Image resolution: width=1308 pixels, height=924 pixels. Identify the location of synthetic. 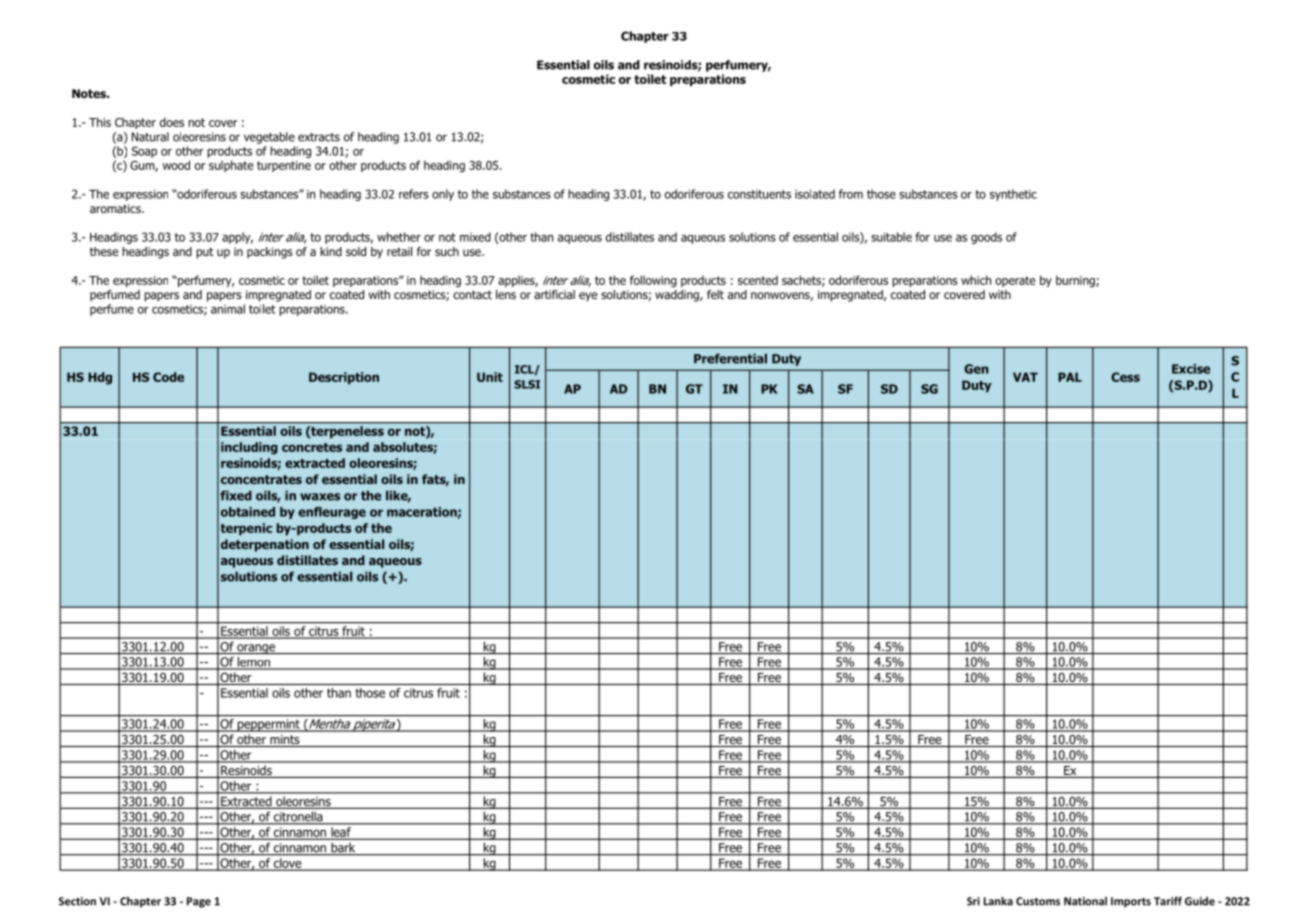
(1013, 195).
